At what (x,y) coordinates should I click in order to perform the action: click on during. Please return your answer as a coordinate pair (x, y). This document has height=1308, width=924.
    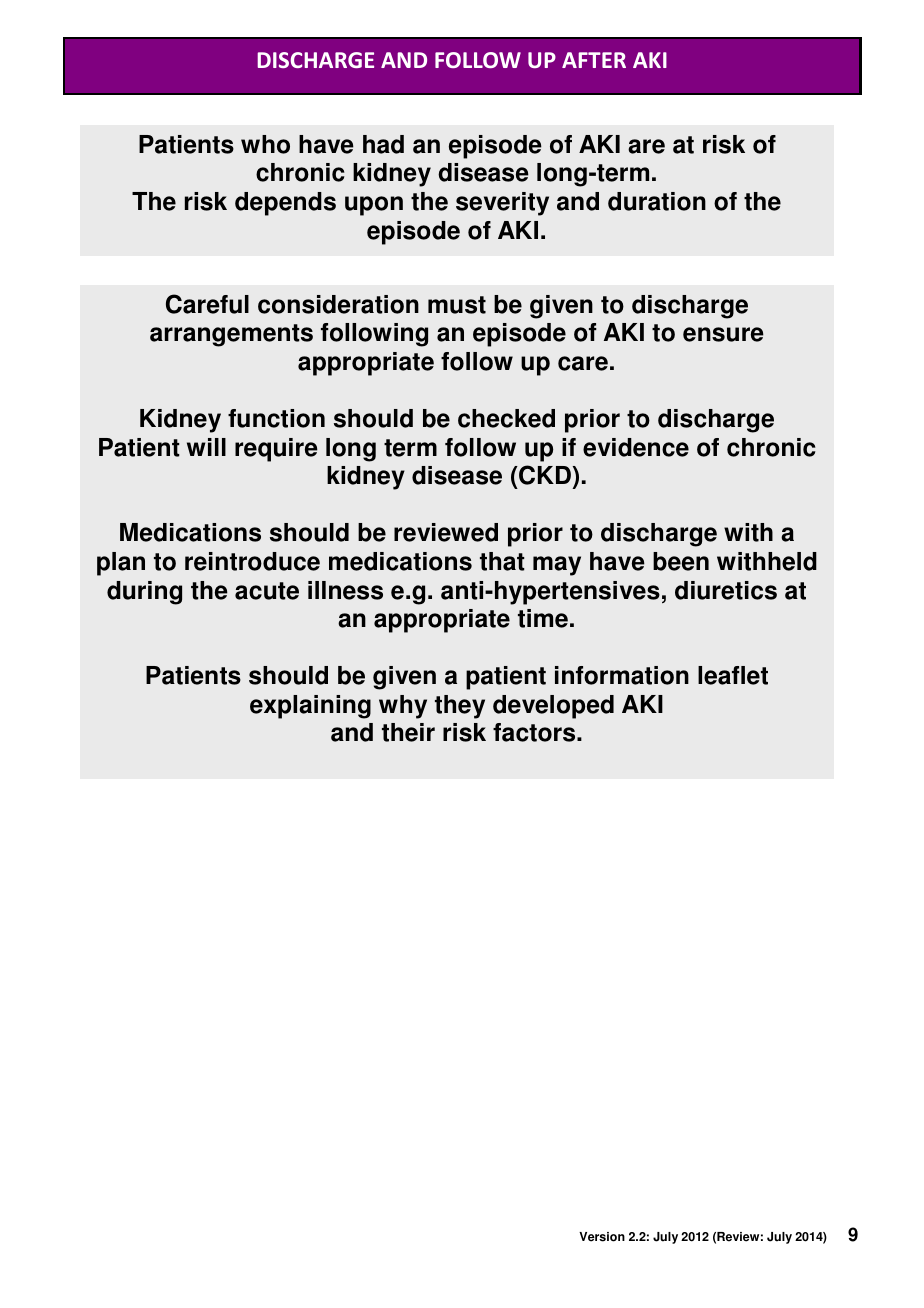
    Looking at the image, I should click on (144, 593).
